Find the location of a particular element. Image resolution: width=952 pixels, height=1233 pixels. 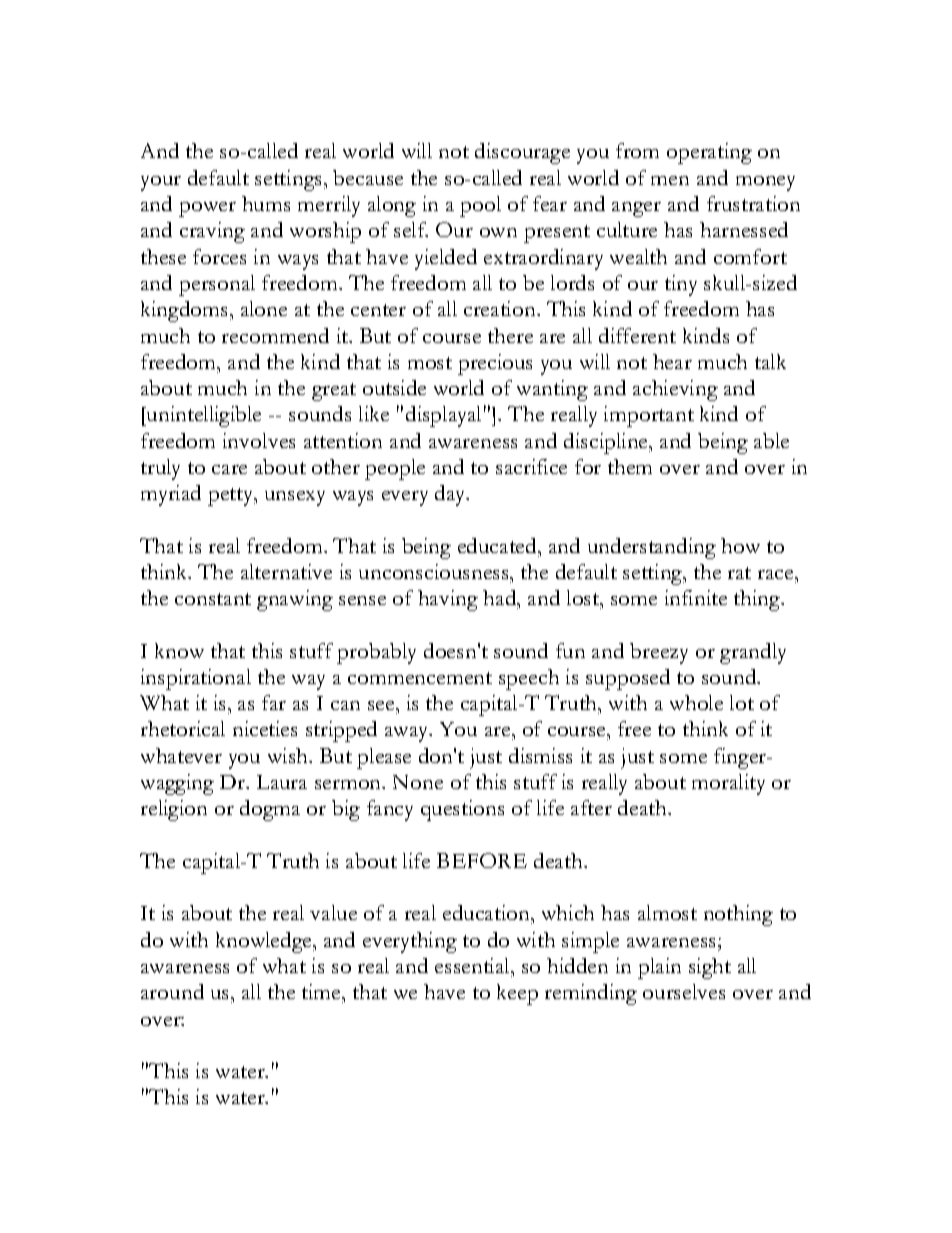

operating is located at coordinates (709, 153).
